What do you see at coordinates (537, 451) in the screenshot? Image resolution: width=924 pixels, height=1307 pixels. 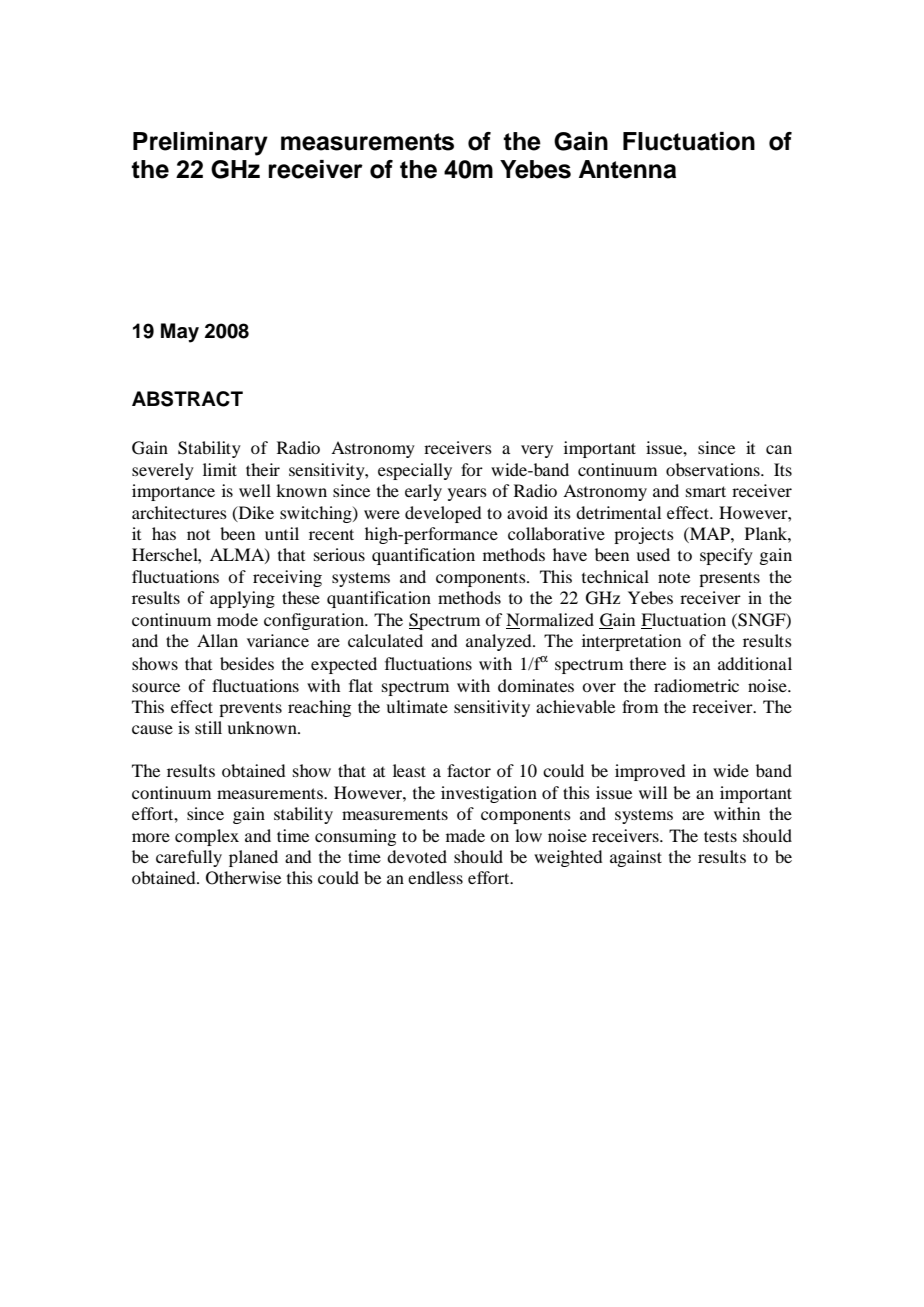 I see `very` at bounding box center [537, 451].
